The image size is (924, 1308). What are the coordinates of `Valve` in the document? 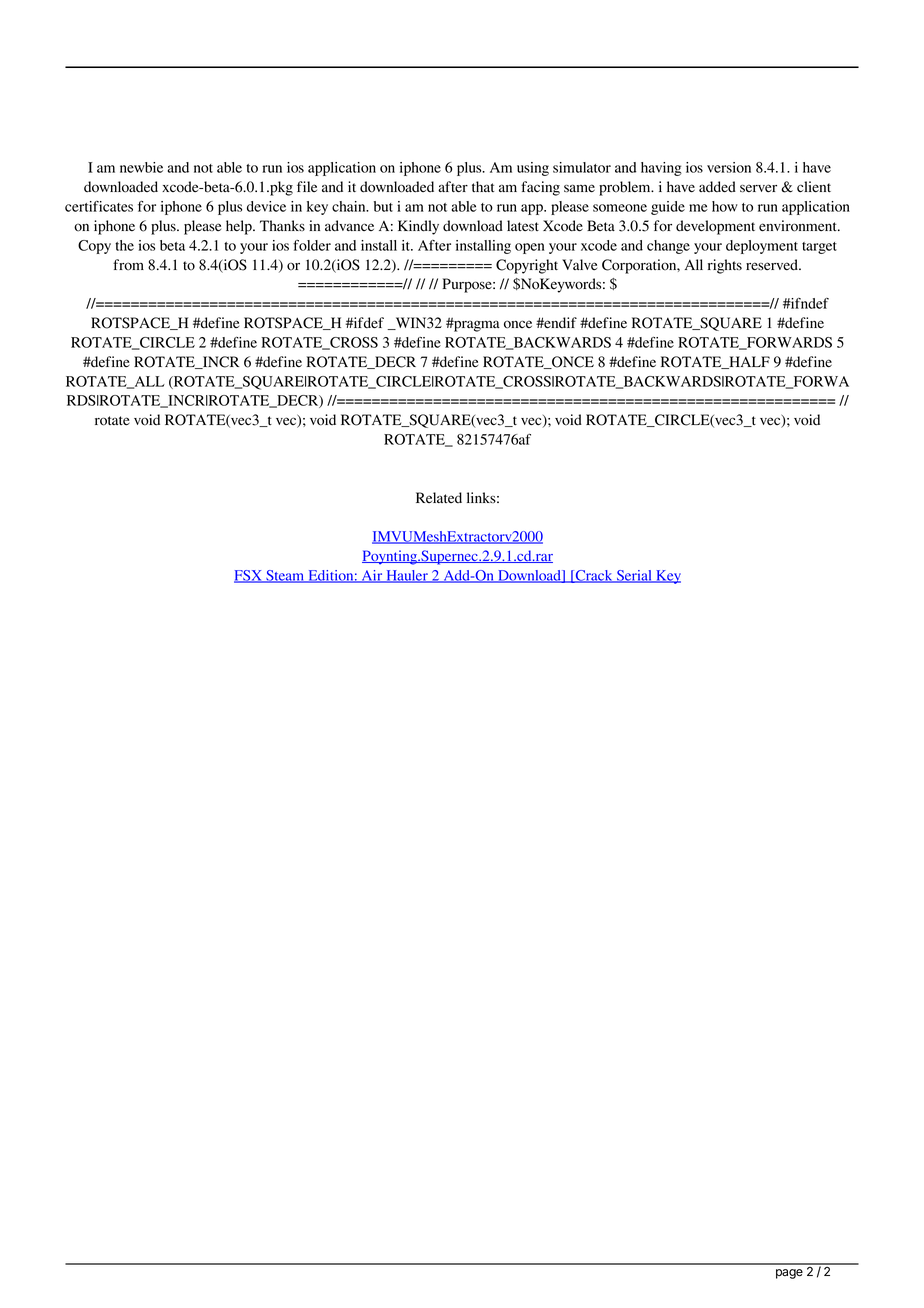 It's located at (579, 264).
